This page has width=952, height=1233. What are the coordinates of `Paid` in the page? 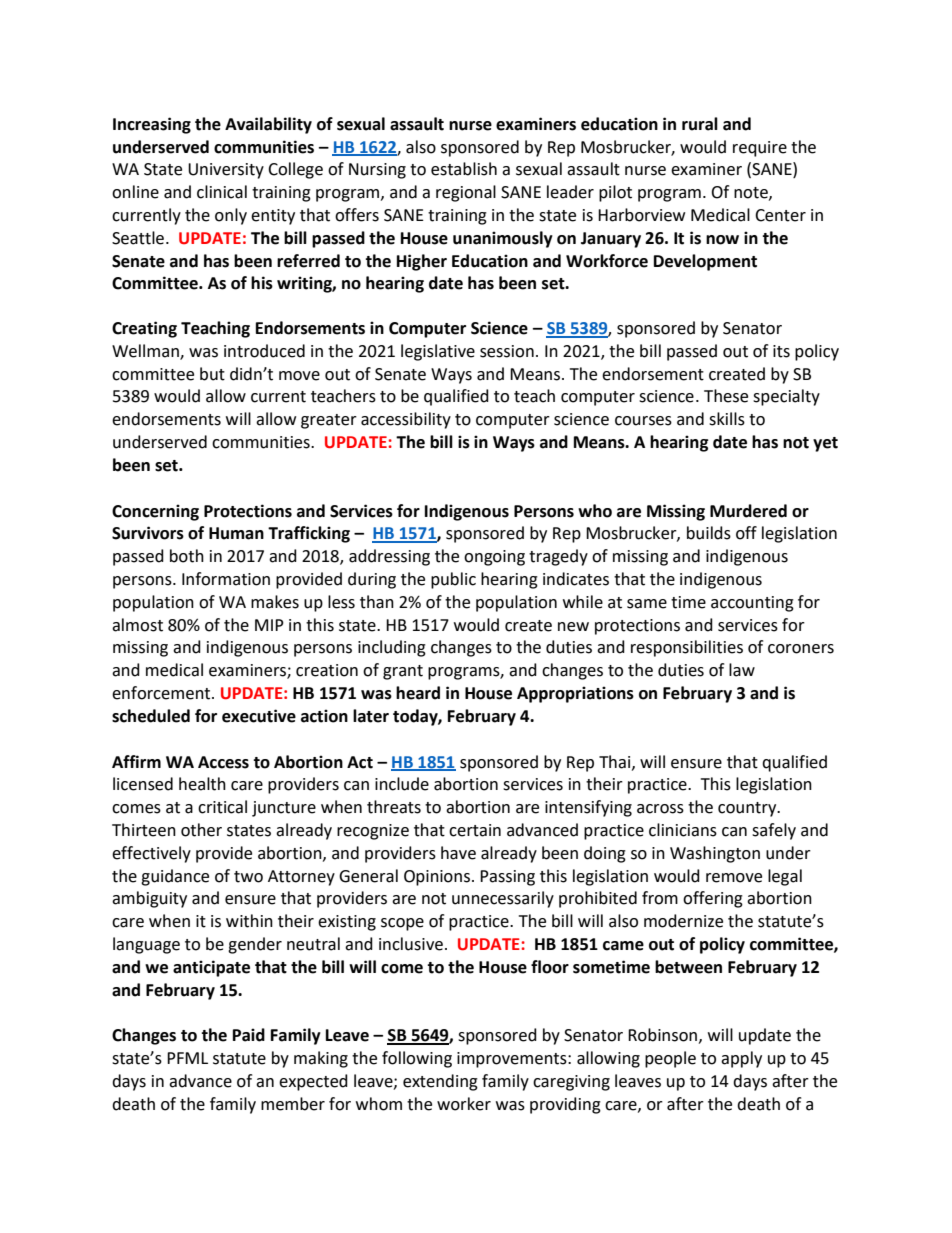 It's located at (249, 1035).
